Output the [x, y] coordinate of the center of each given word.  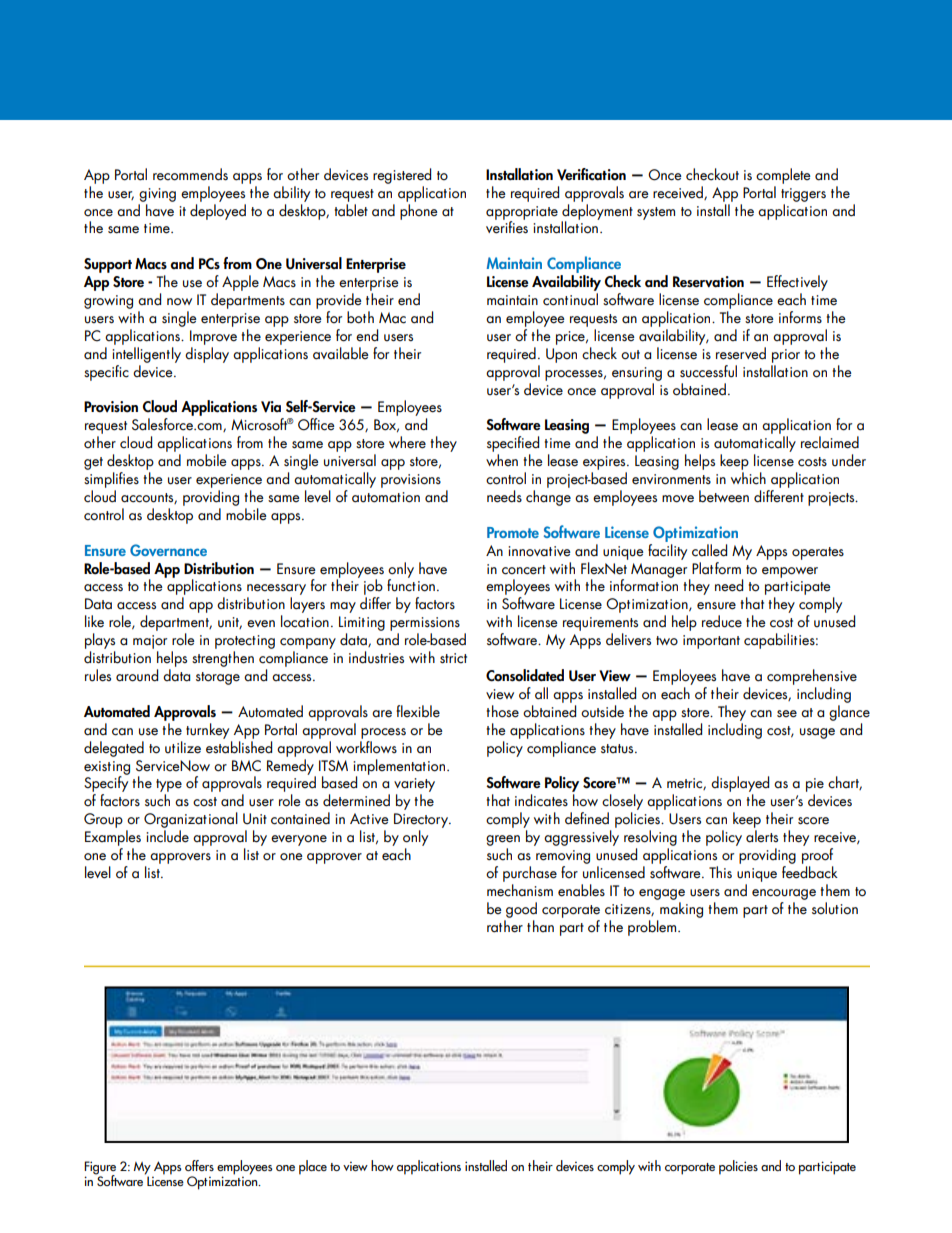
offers [199, 1165]
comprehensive [812, 677]
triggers [803, 195]
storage [218, 678]
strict [453, 658]
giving [157, 195]
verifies [507, 226]
